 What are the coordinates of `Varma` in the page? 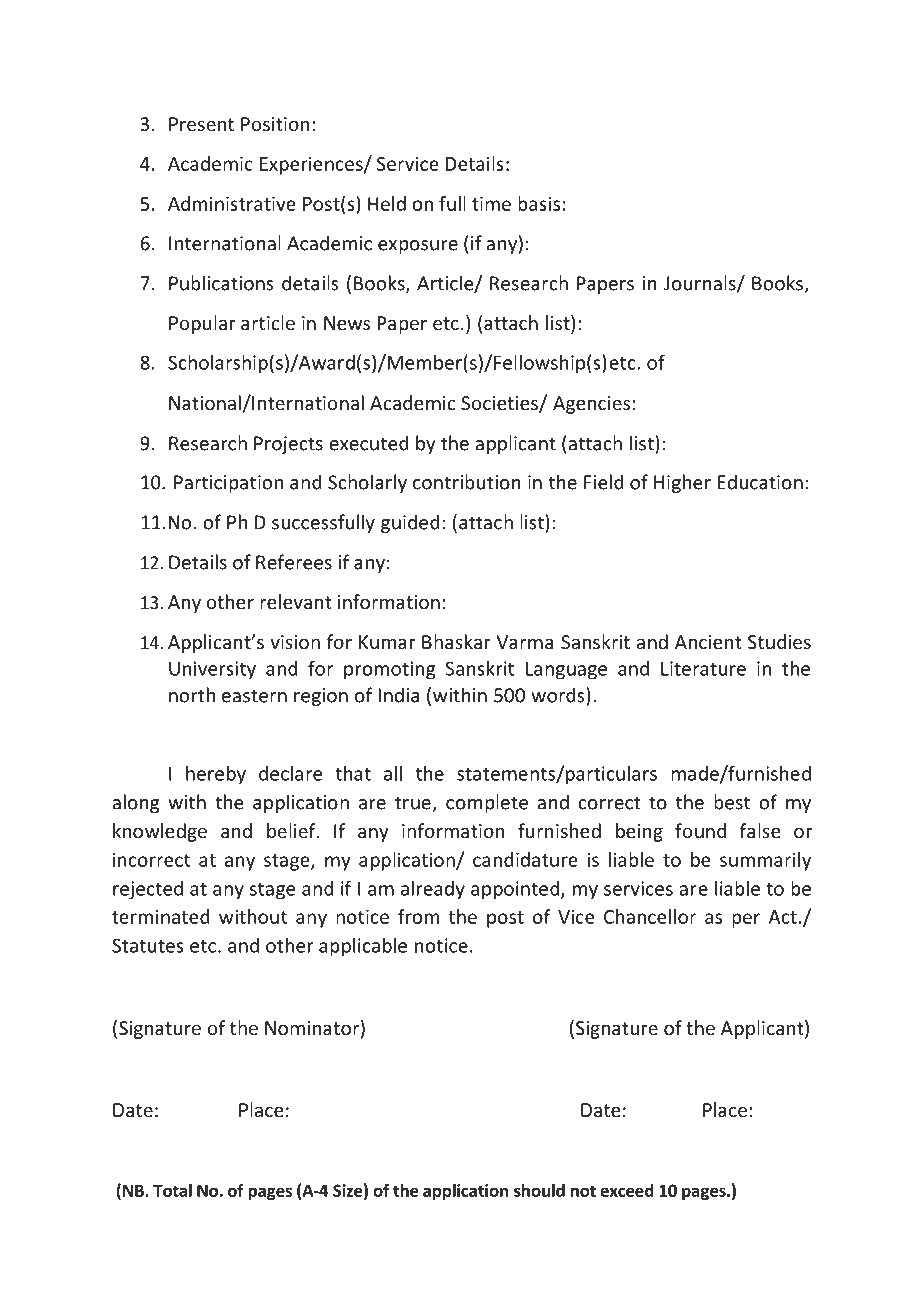 It's located at (524, 642).
